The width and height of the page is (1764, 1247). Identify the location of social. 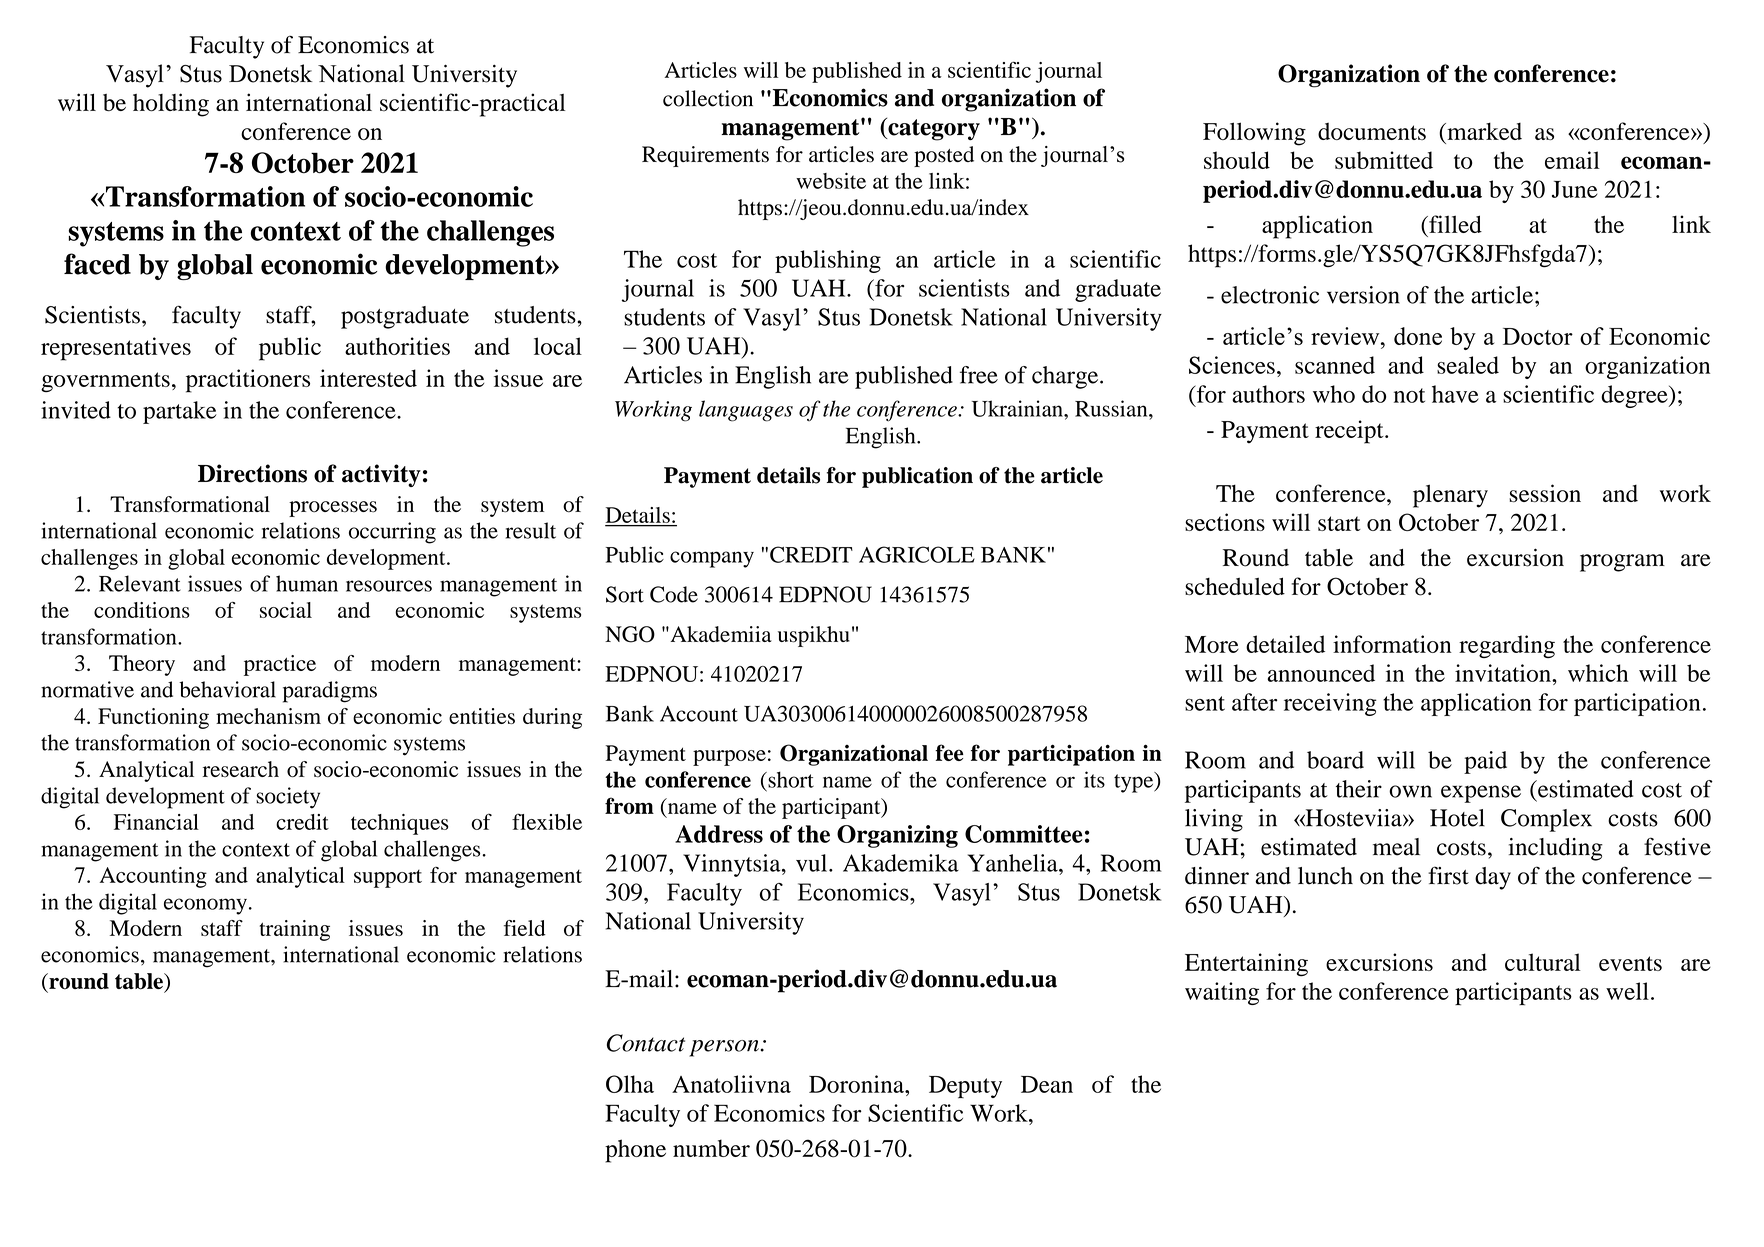
(286, 610).
